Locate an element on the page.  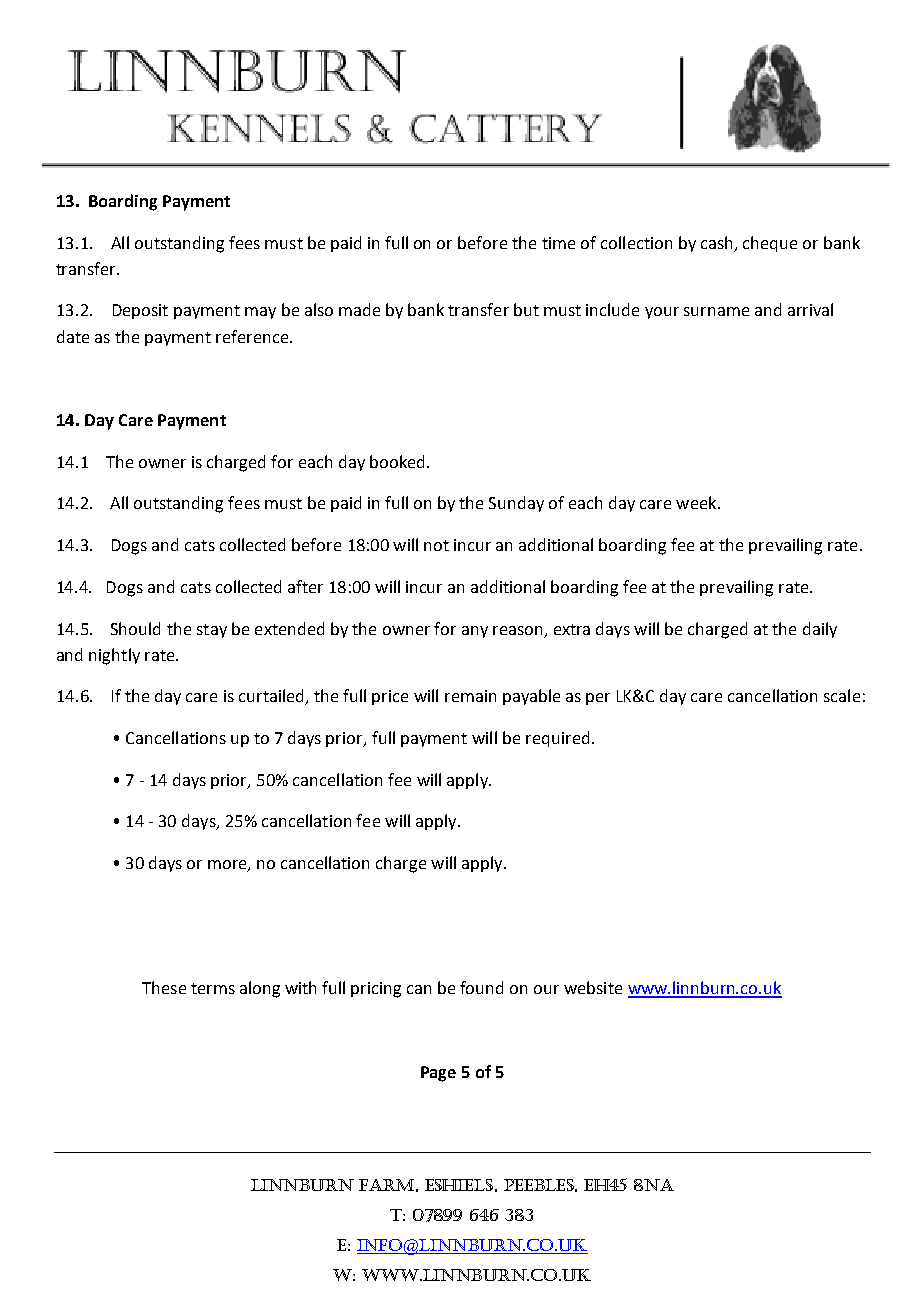
website is located at coordinates (593, 987).
